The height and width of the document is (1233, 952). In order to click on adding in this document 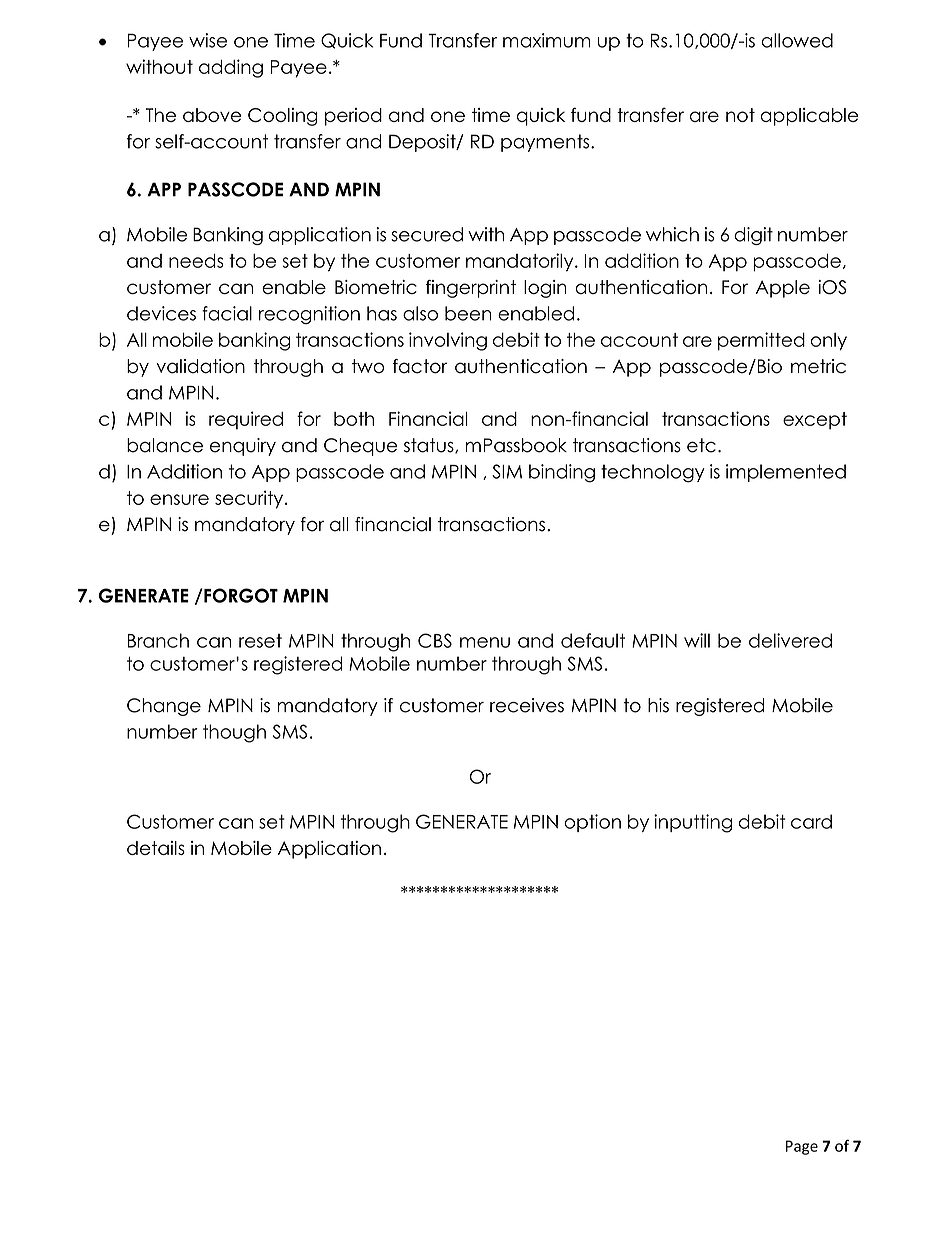, I will do `click(231, 68)`.
